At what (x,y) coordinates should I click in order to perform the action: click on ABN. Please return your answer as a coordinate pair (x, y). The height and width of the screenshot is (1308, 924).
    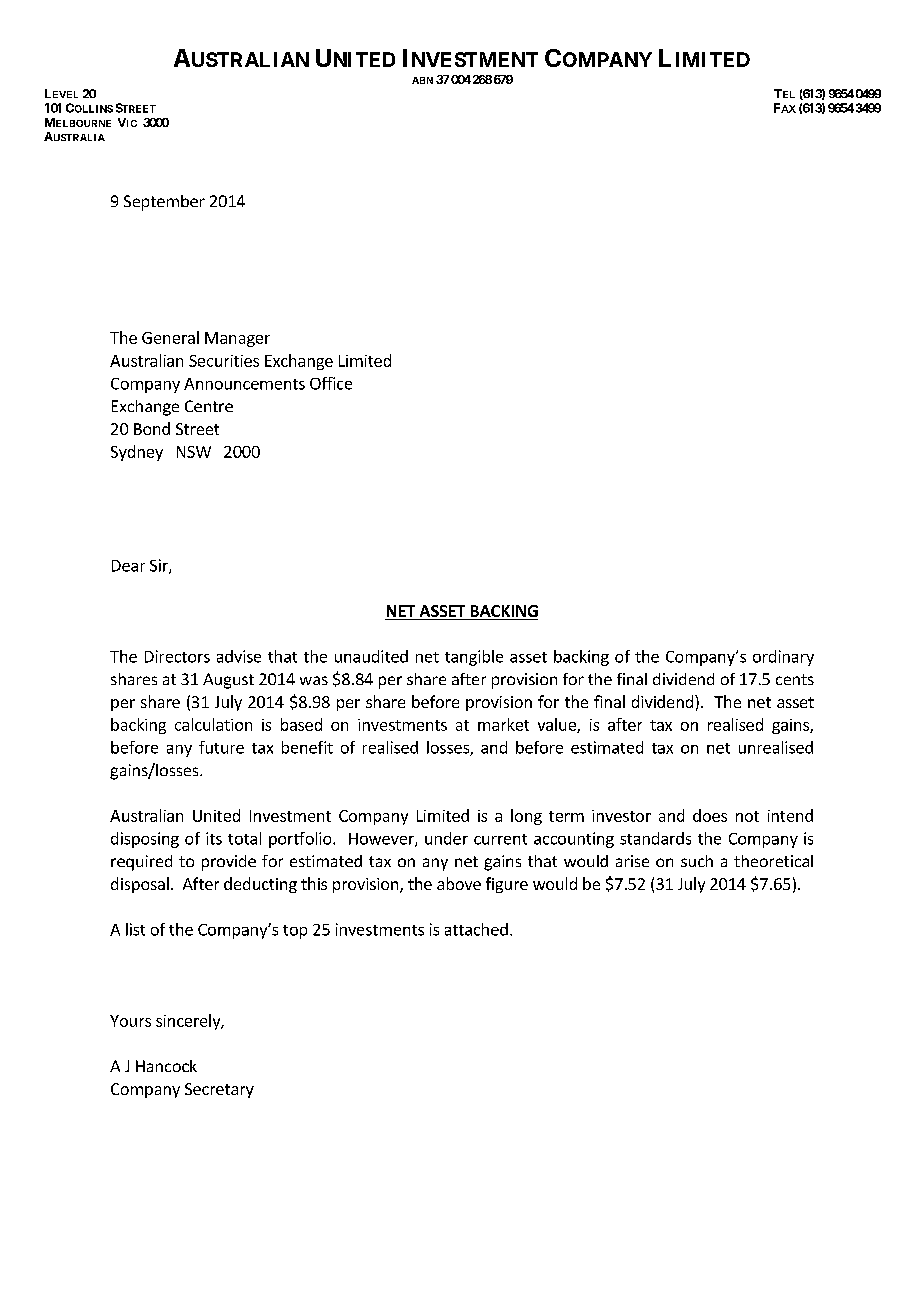
    Looking at the image, I should click on (422, 80).
